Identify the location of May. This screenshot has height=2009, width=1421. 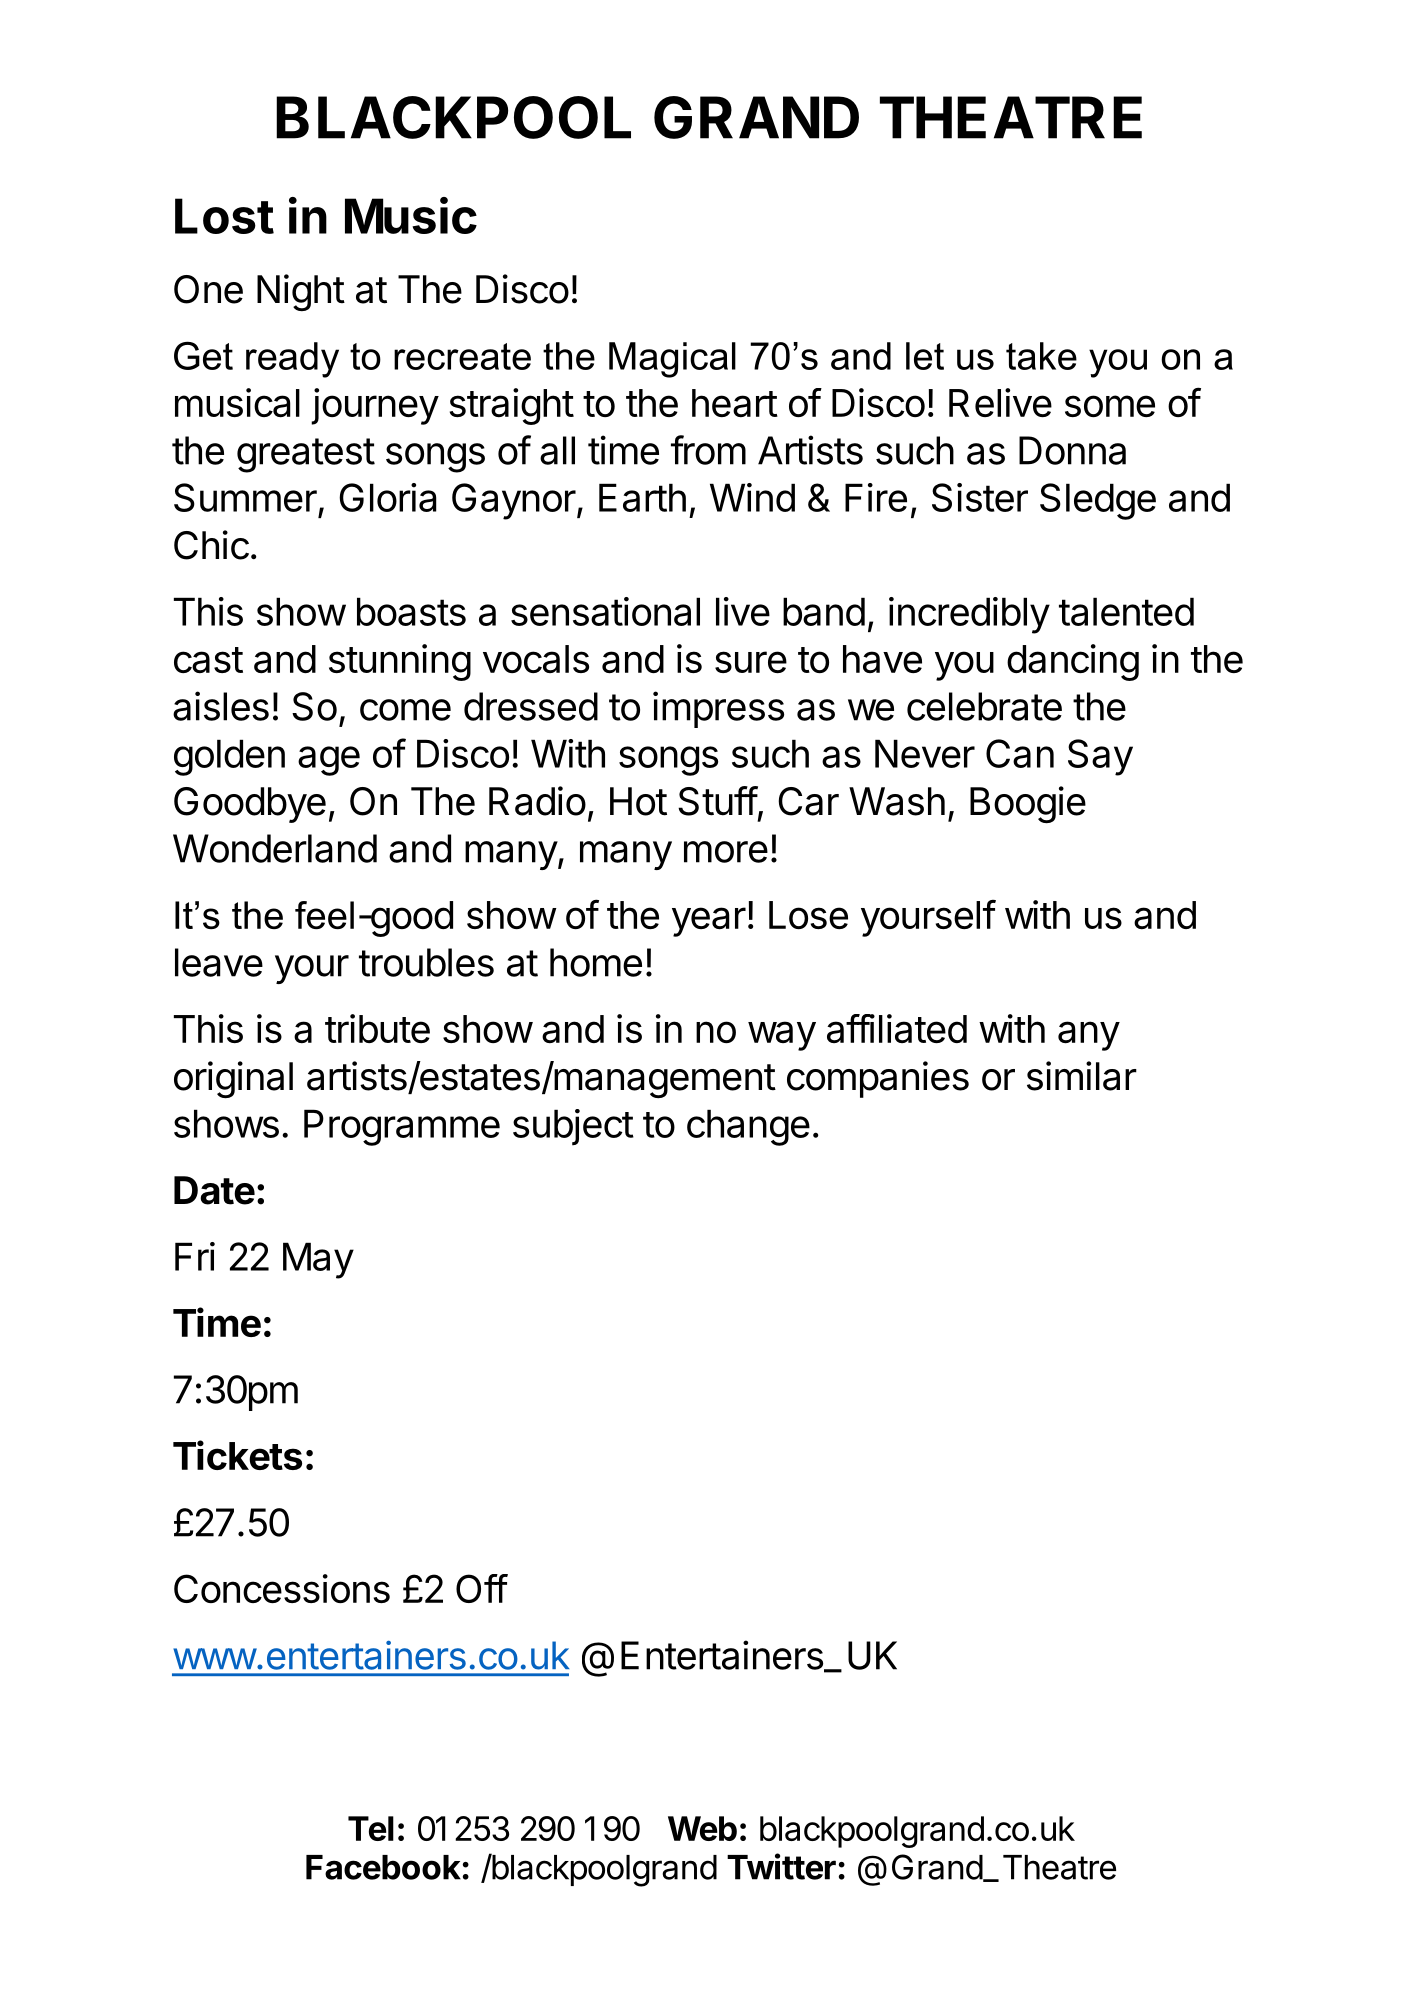
(318, 1260).
